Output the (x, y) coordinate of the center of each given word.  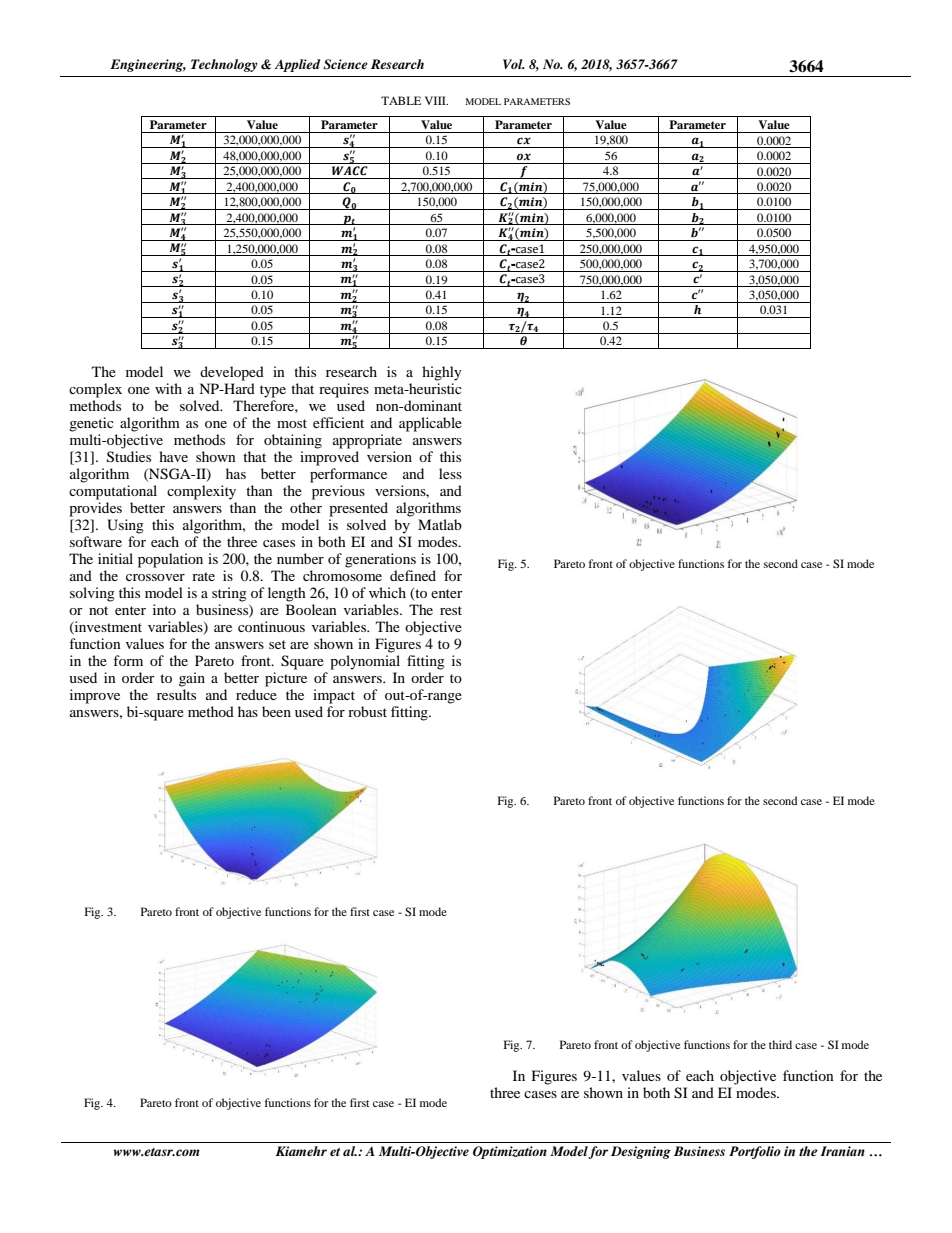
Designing (641, 1152)
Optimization (510, 1152)
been (276, 711)
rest (451, 610)
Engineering (148, 65)
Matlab (440, 524)
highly (442, 373)
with (168, 388)
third (780, 1044)
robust (367, 711)
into (164, 609)
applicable (430, 424)
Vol (514, 64)
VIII (436, 100)
